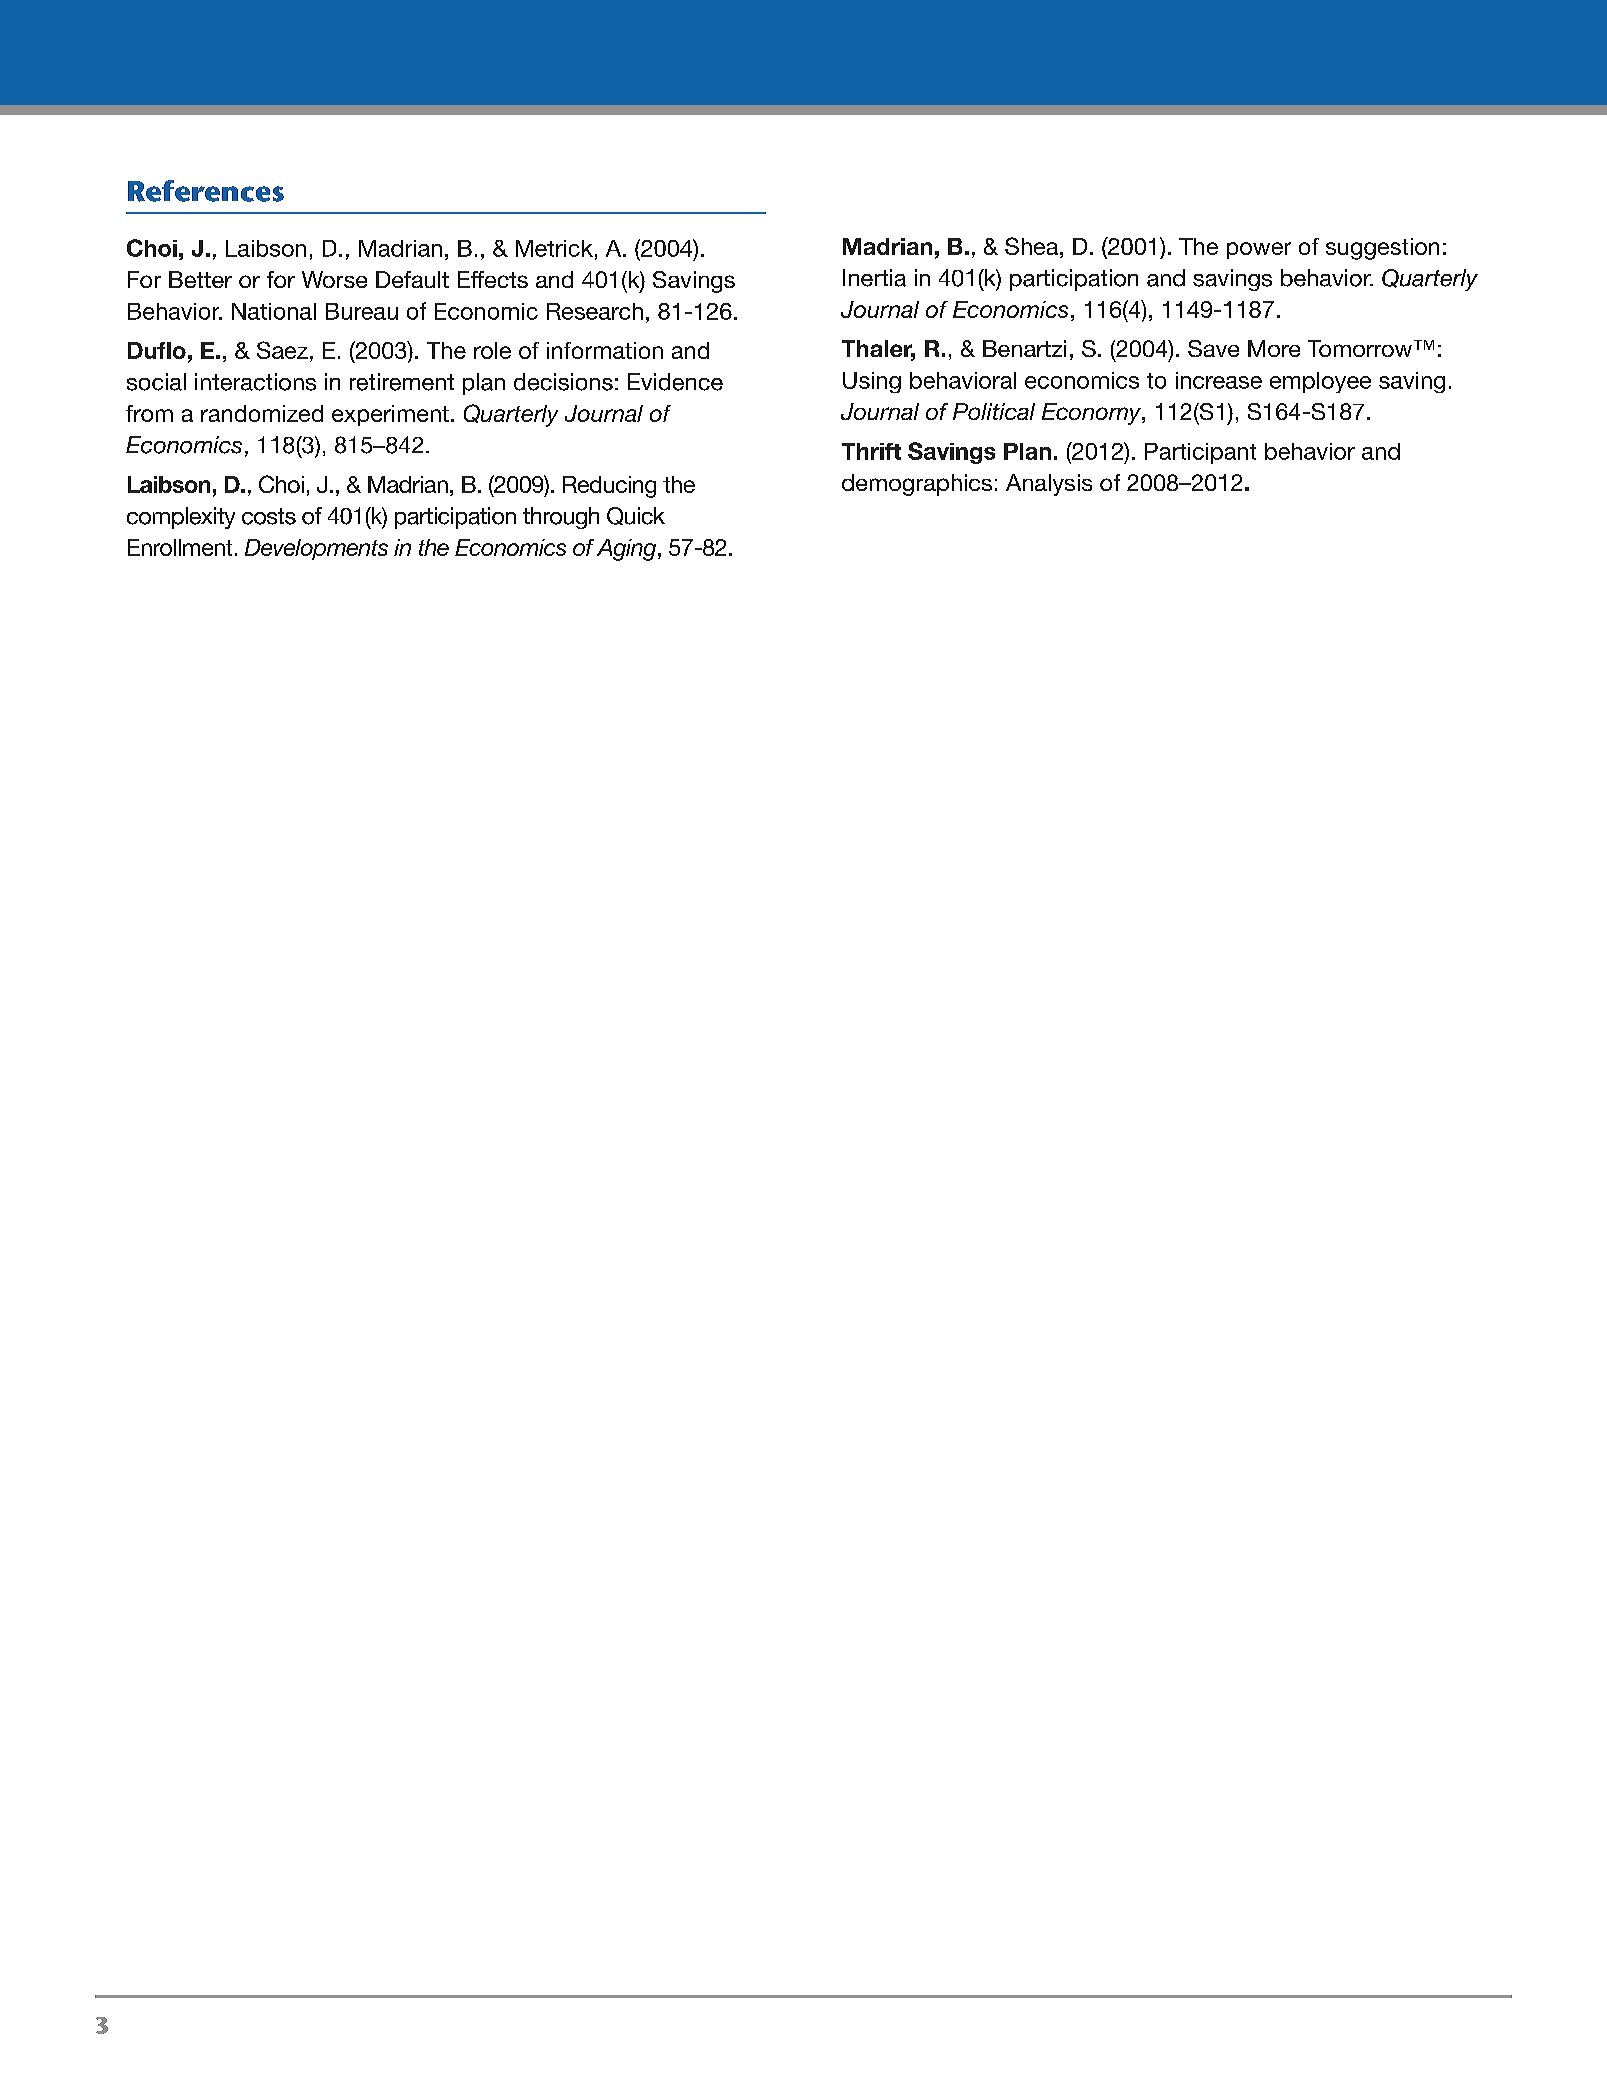 The height and width of the image is (2079, 1607). I want to click on power, so click(1259, 250).
